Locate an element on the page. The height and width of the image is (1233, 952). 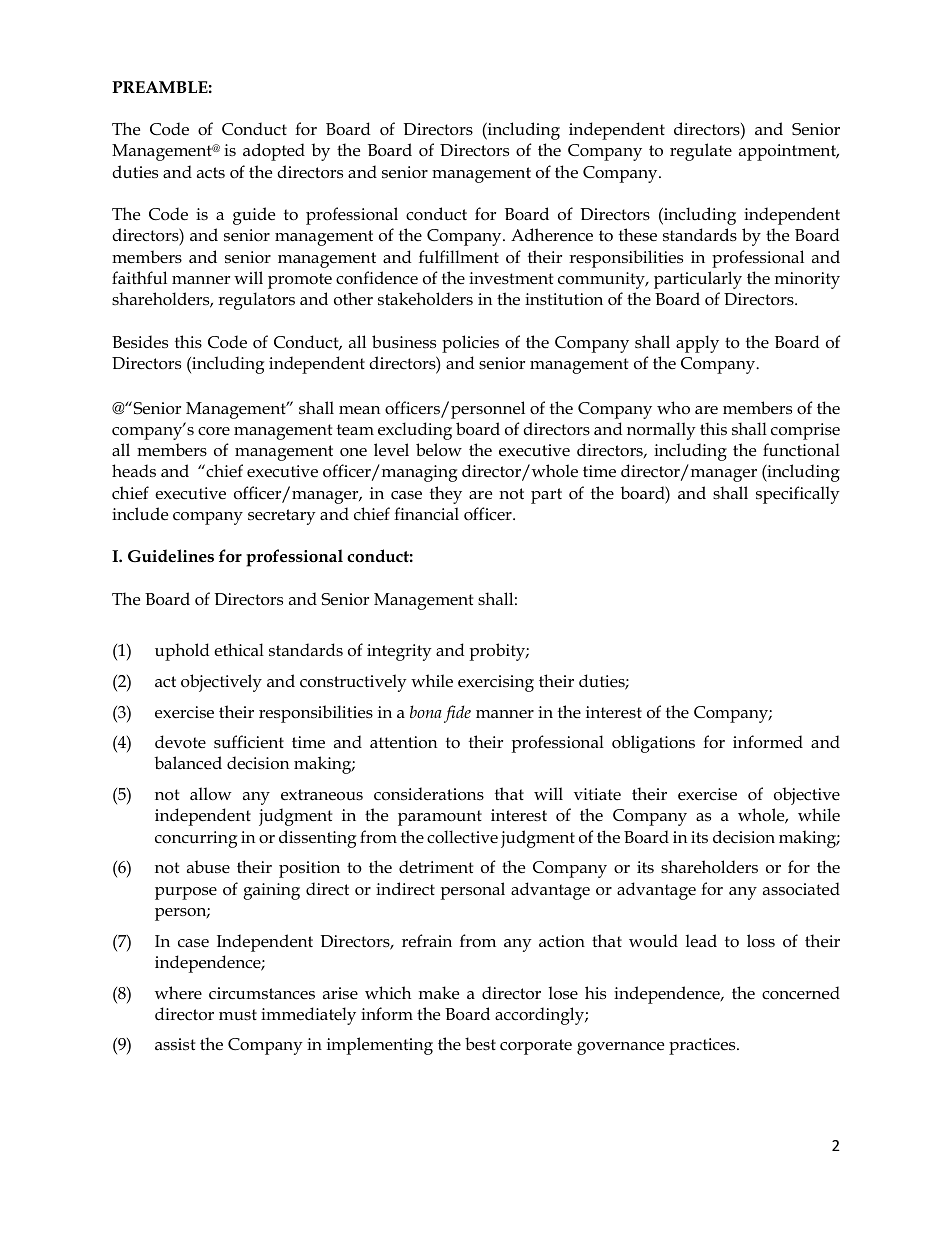
Adherence is located at coordinates (552, 235).
